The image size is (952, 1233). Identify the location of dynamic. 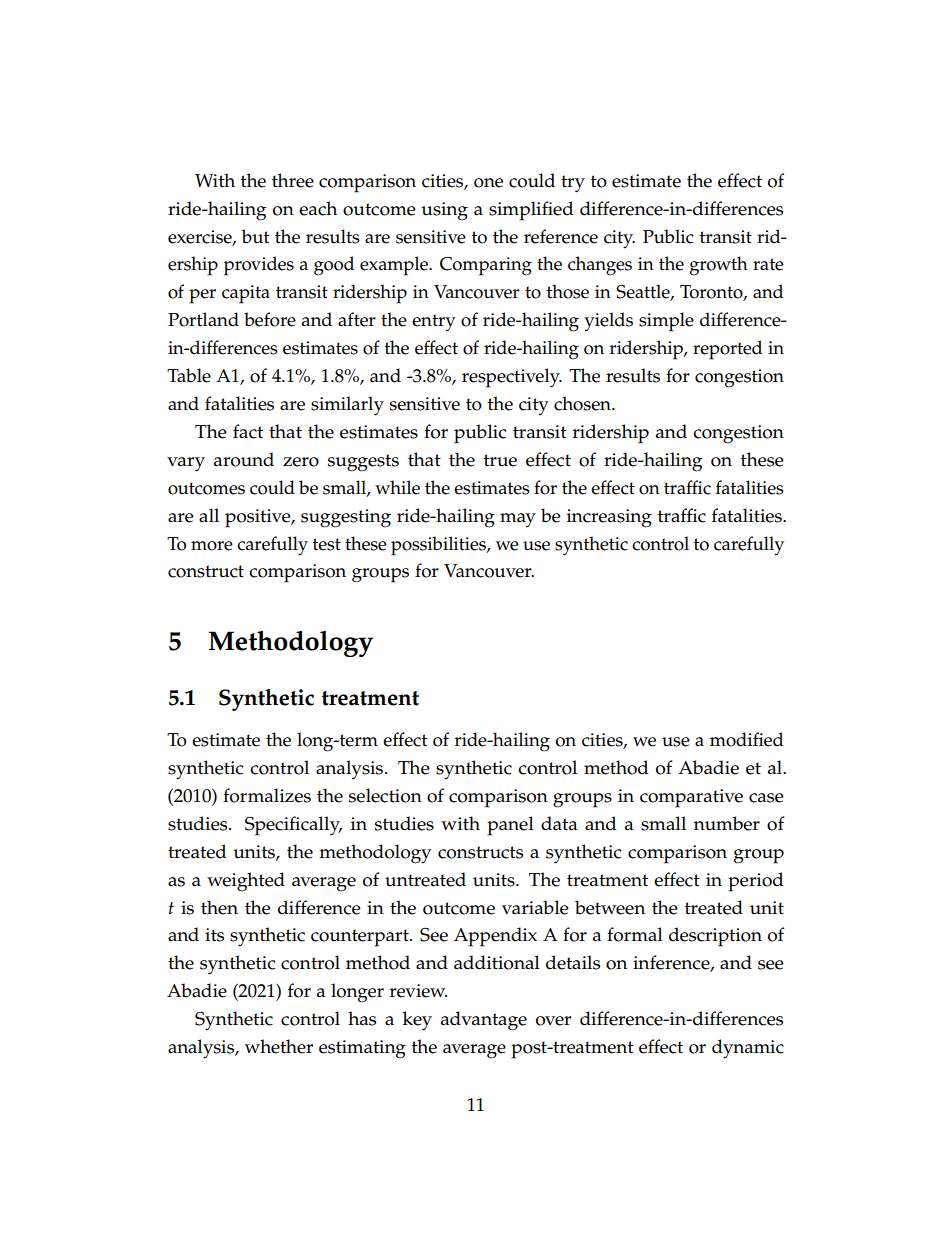
(748, 1049).
